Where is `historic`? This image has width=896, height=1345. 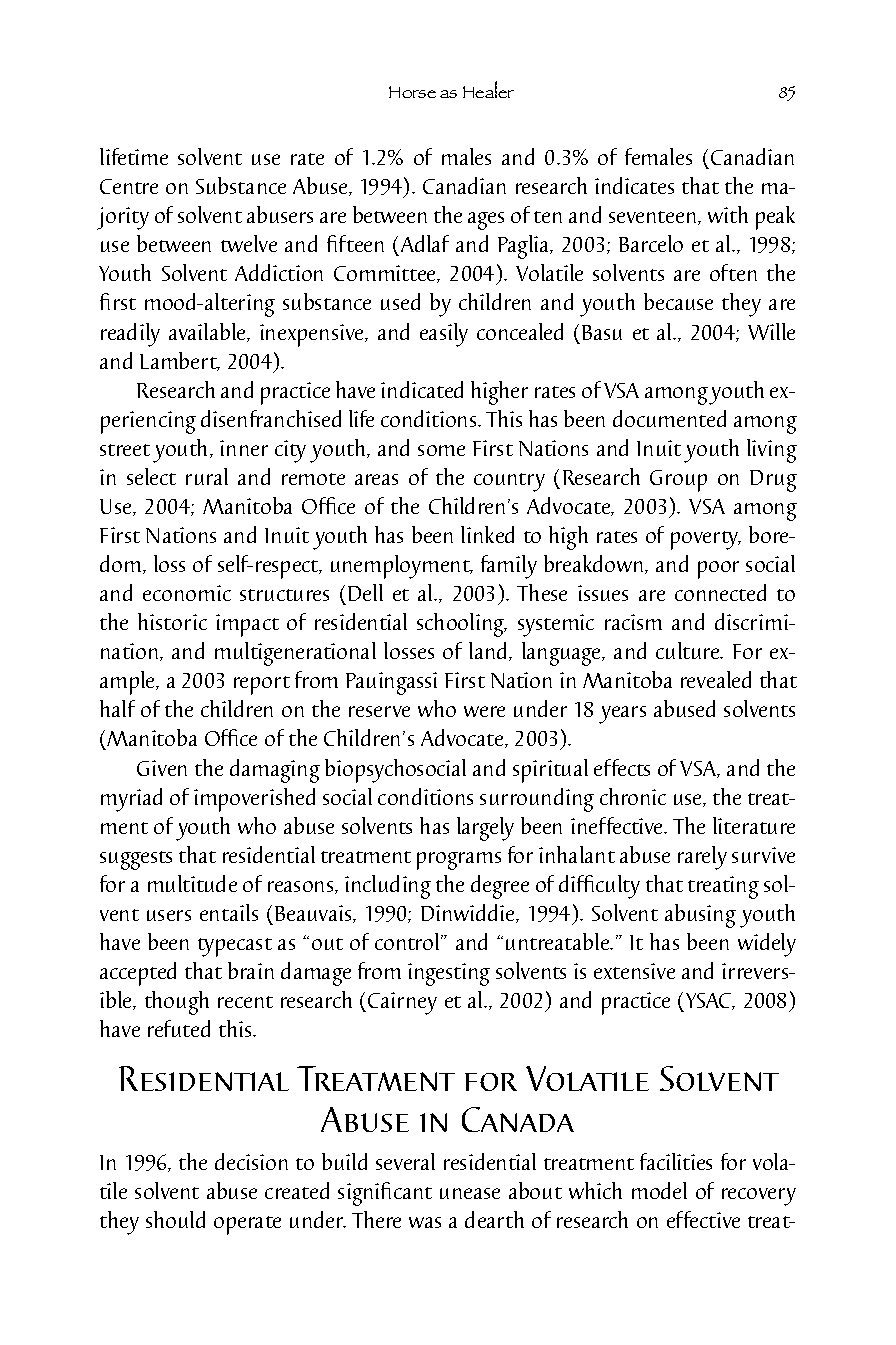
historic is located at coordinates (172, 621).
